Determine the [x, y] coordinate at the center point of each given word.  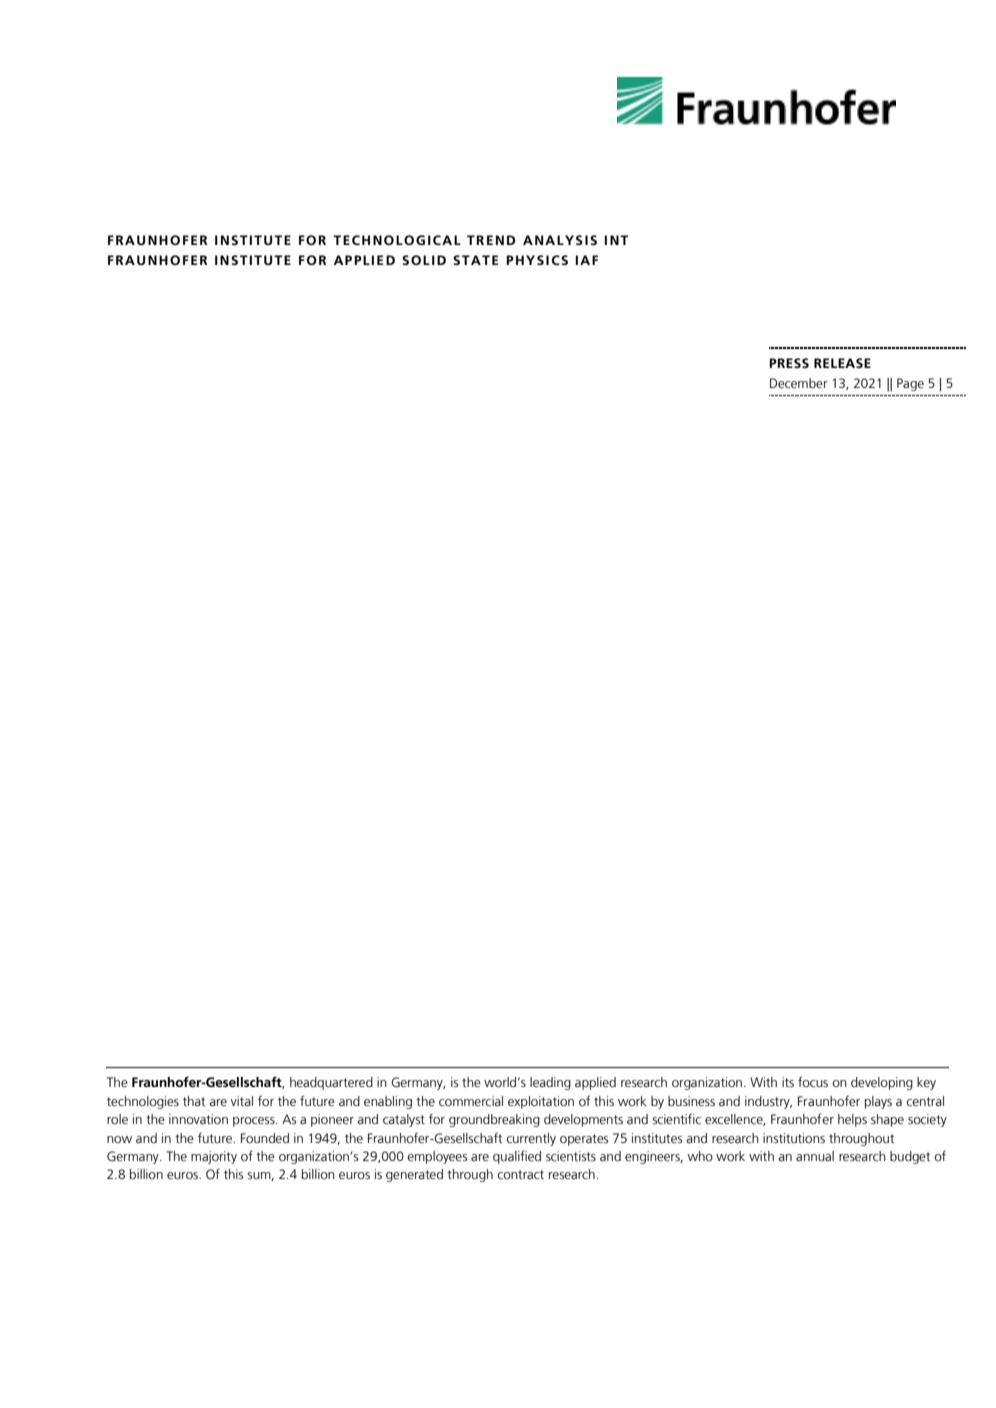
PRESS [789, 363]
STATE [475, 260]
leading [550, 1083]
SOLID [424, 260]
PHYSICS [537, 260]
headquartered [331, 1083]
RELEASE [842, 363]
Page [910, 384]
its [788, 1082]
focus [813, 1082]
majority [214, 1157]
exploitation [541, 1102]
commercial [471, 1101]
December [799, 383]
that [194, 1101]
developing [882, 1083]
